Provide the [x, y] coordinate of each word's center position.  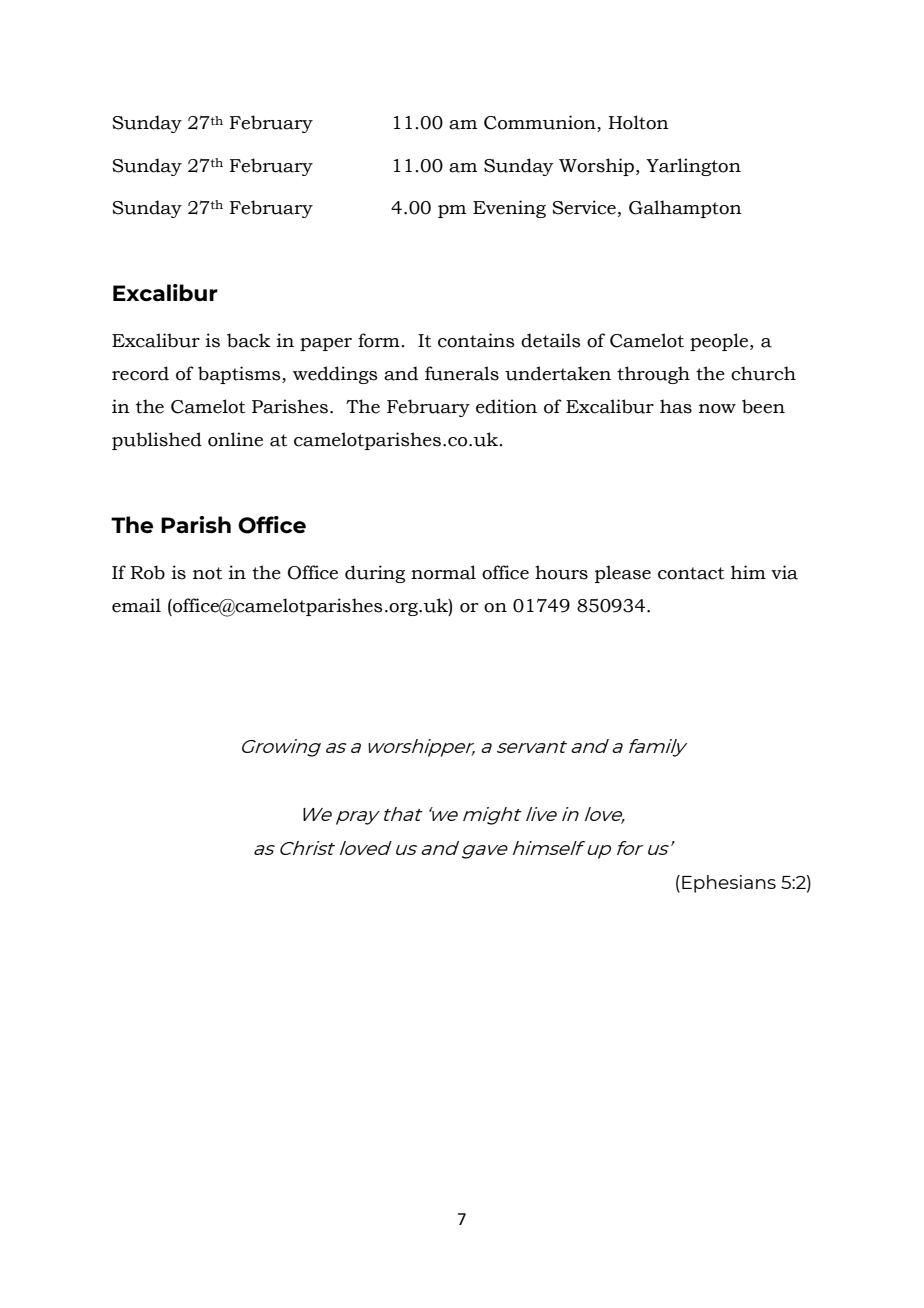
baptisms [240, 375]
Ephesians [729, 884]
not [207, 573]
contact [691, 573]
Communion [541, 123]
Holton [638, 122]
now [717, 409]
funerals [462, 373]
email [136, 605]
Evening [509, 209]
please [623, 574]
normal [443, 572]
